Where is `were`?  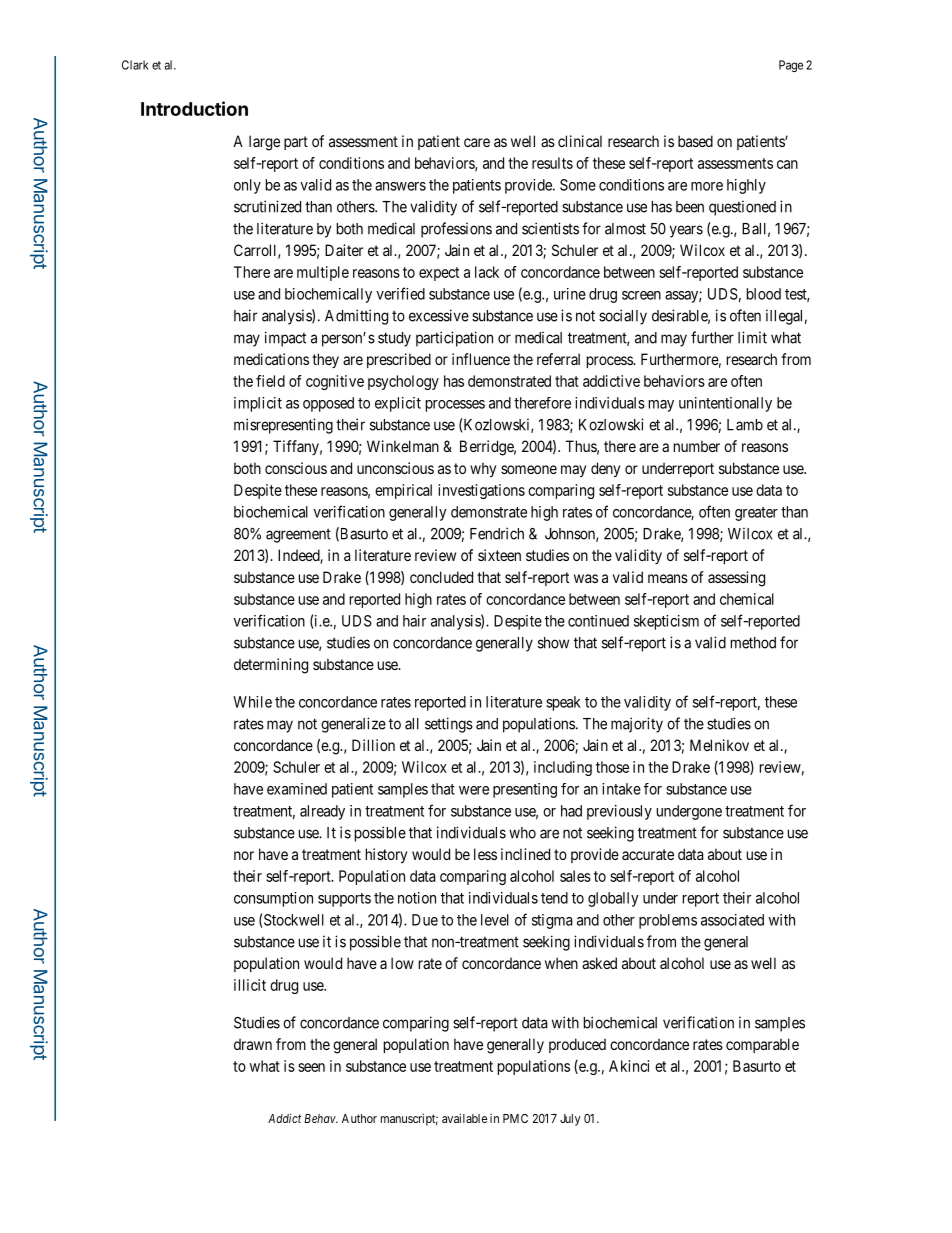 were is located at coordinates (474, 790).
